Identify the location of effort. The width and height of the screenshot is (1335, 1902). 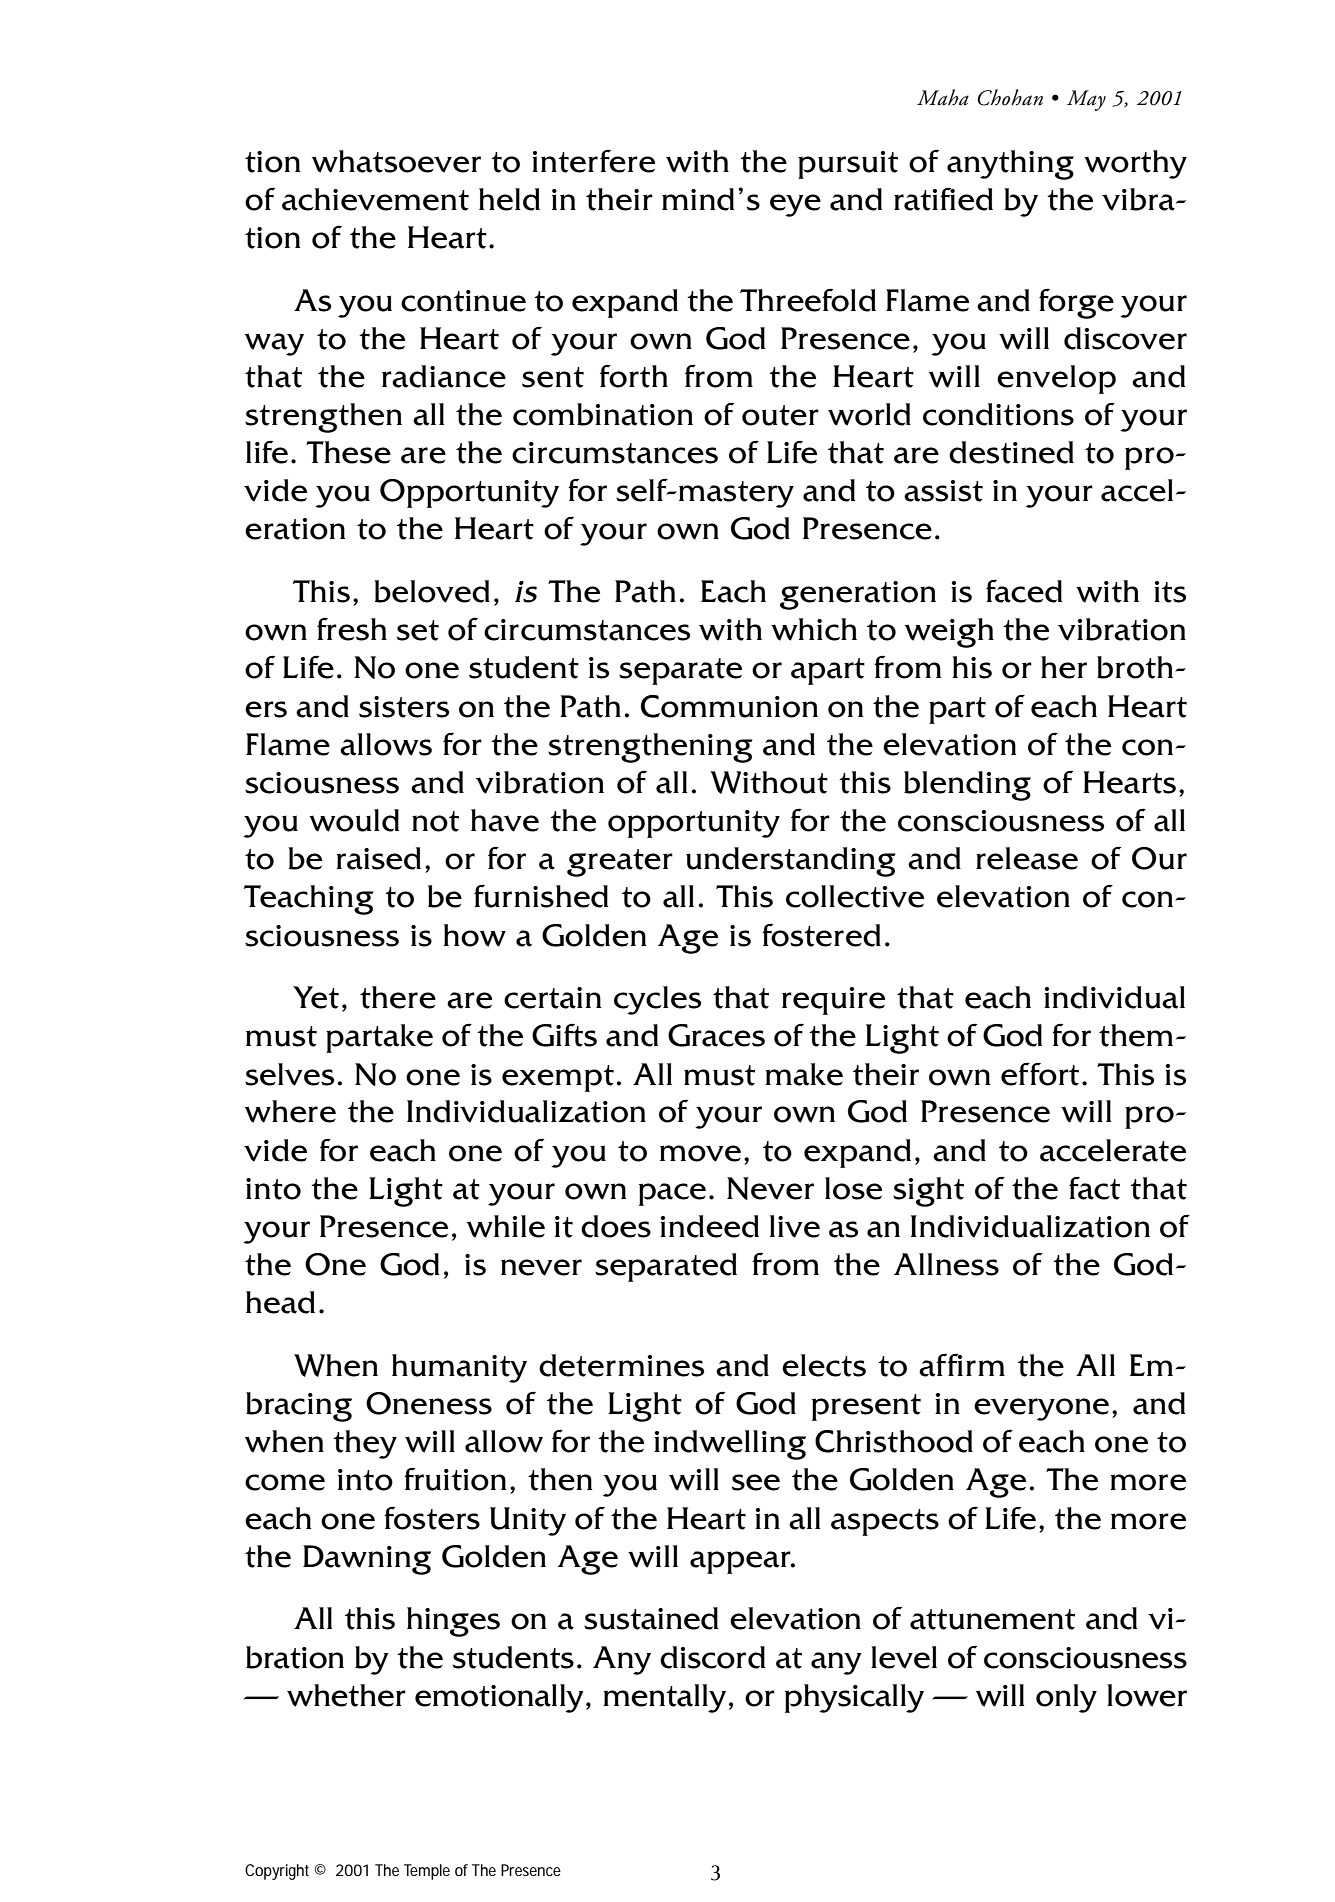
(1040, 1074).
